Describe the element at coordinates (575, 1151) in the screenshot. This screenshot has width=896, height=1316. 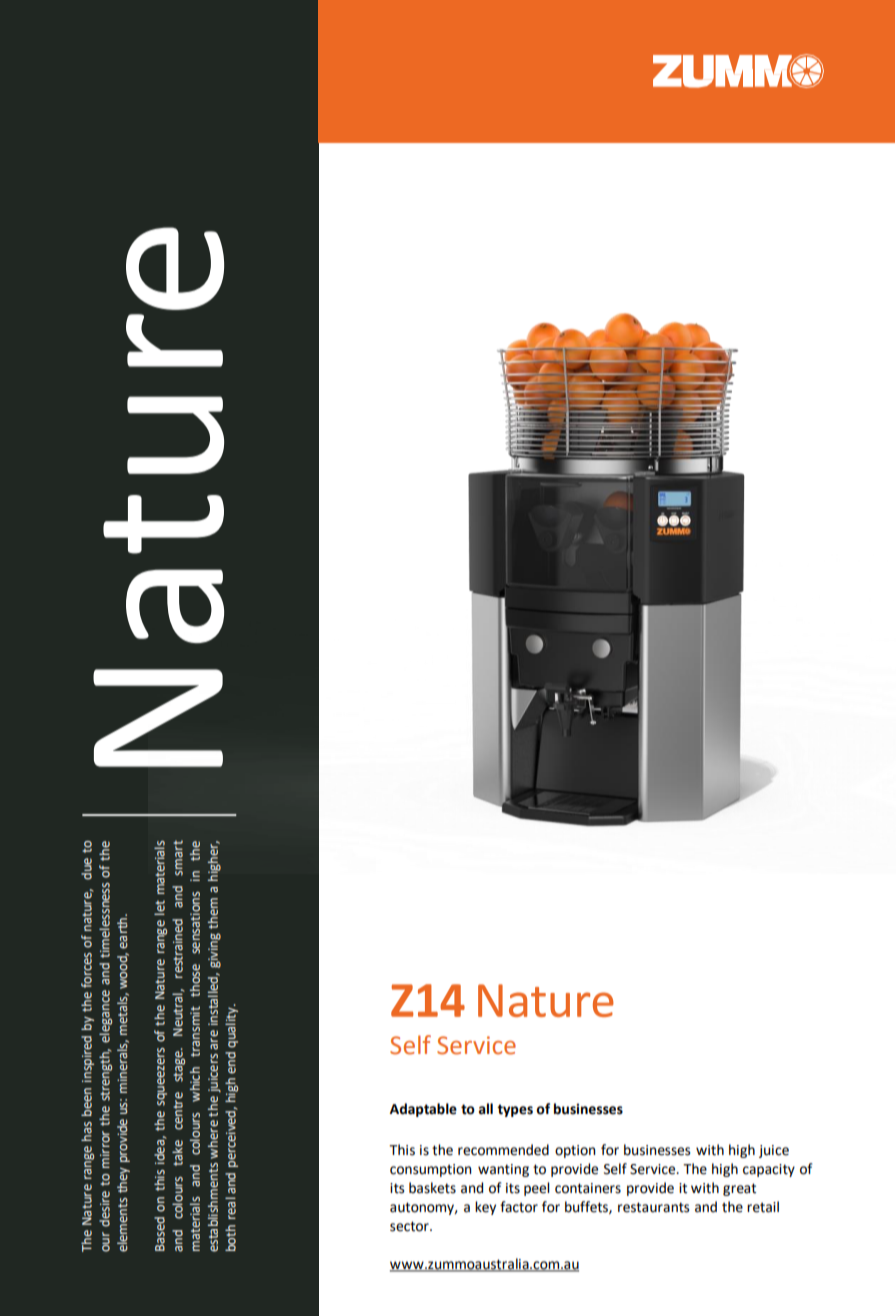
I see `option` at that location.
